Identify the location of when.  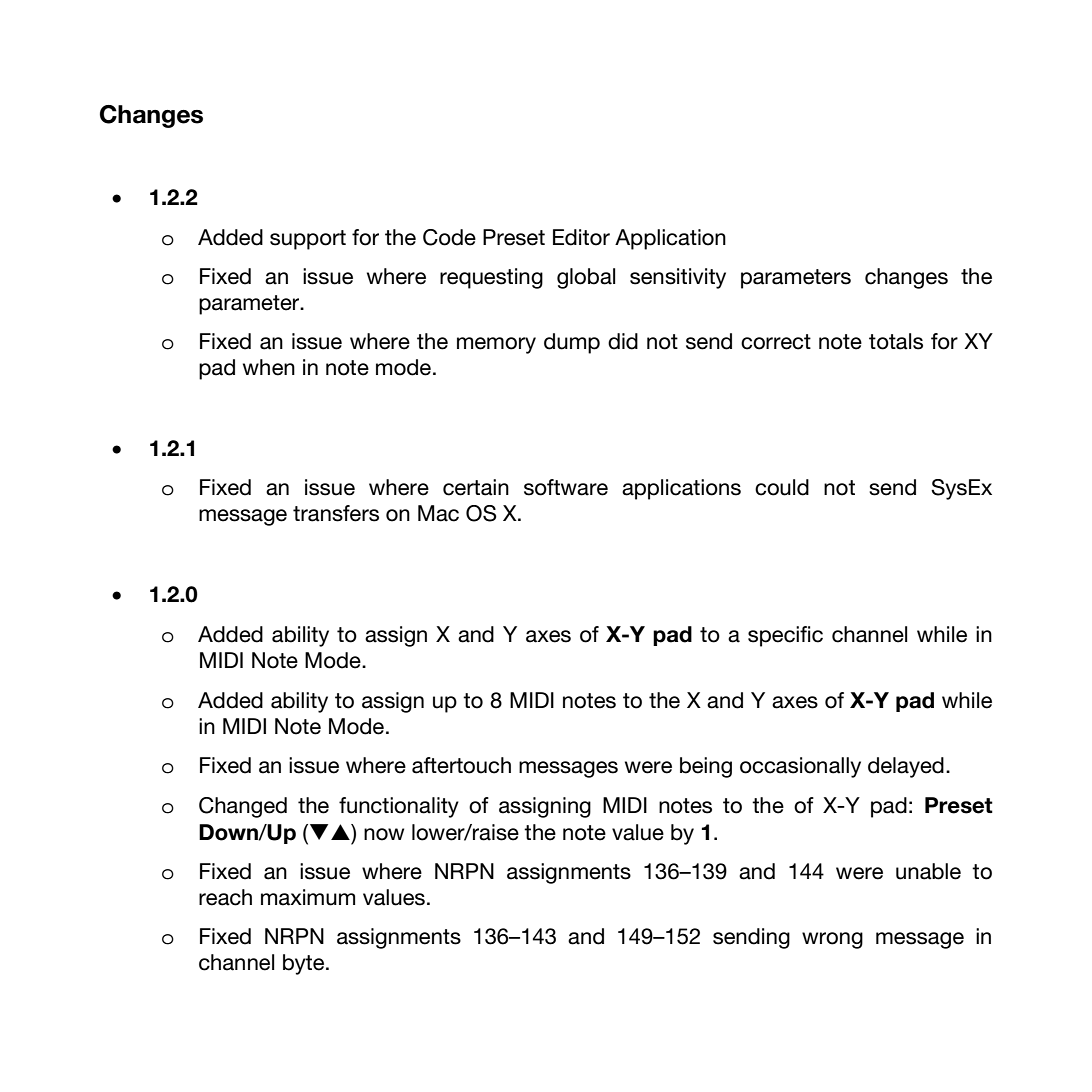
(269, 367).
